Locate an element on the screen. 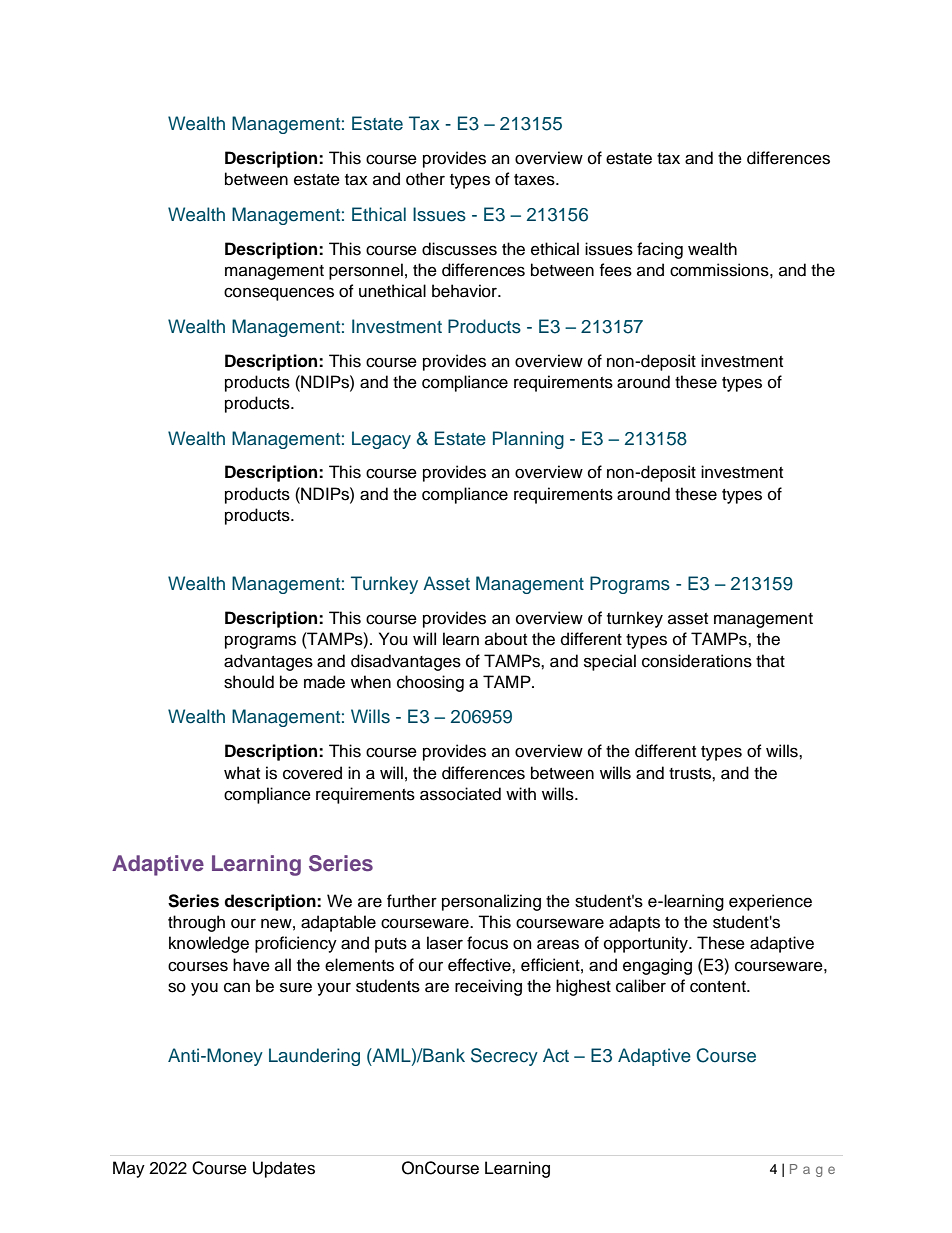 This screenshot has width=952, height=1233. Updates is located at coordinates (284, 1169).
